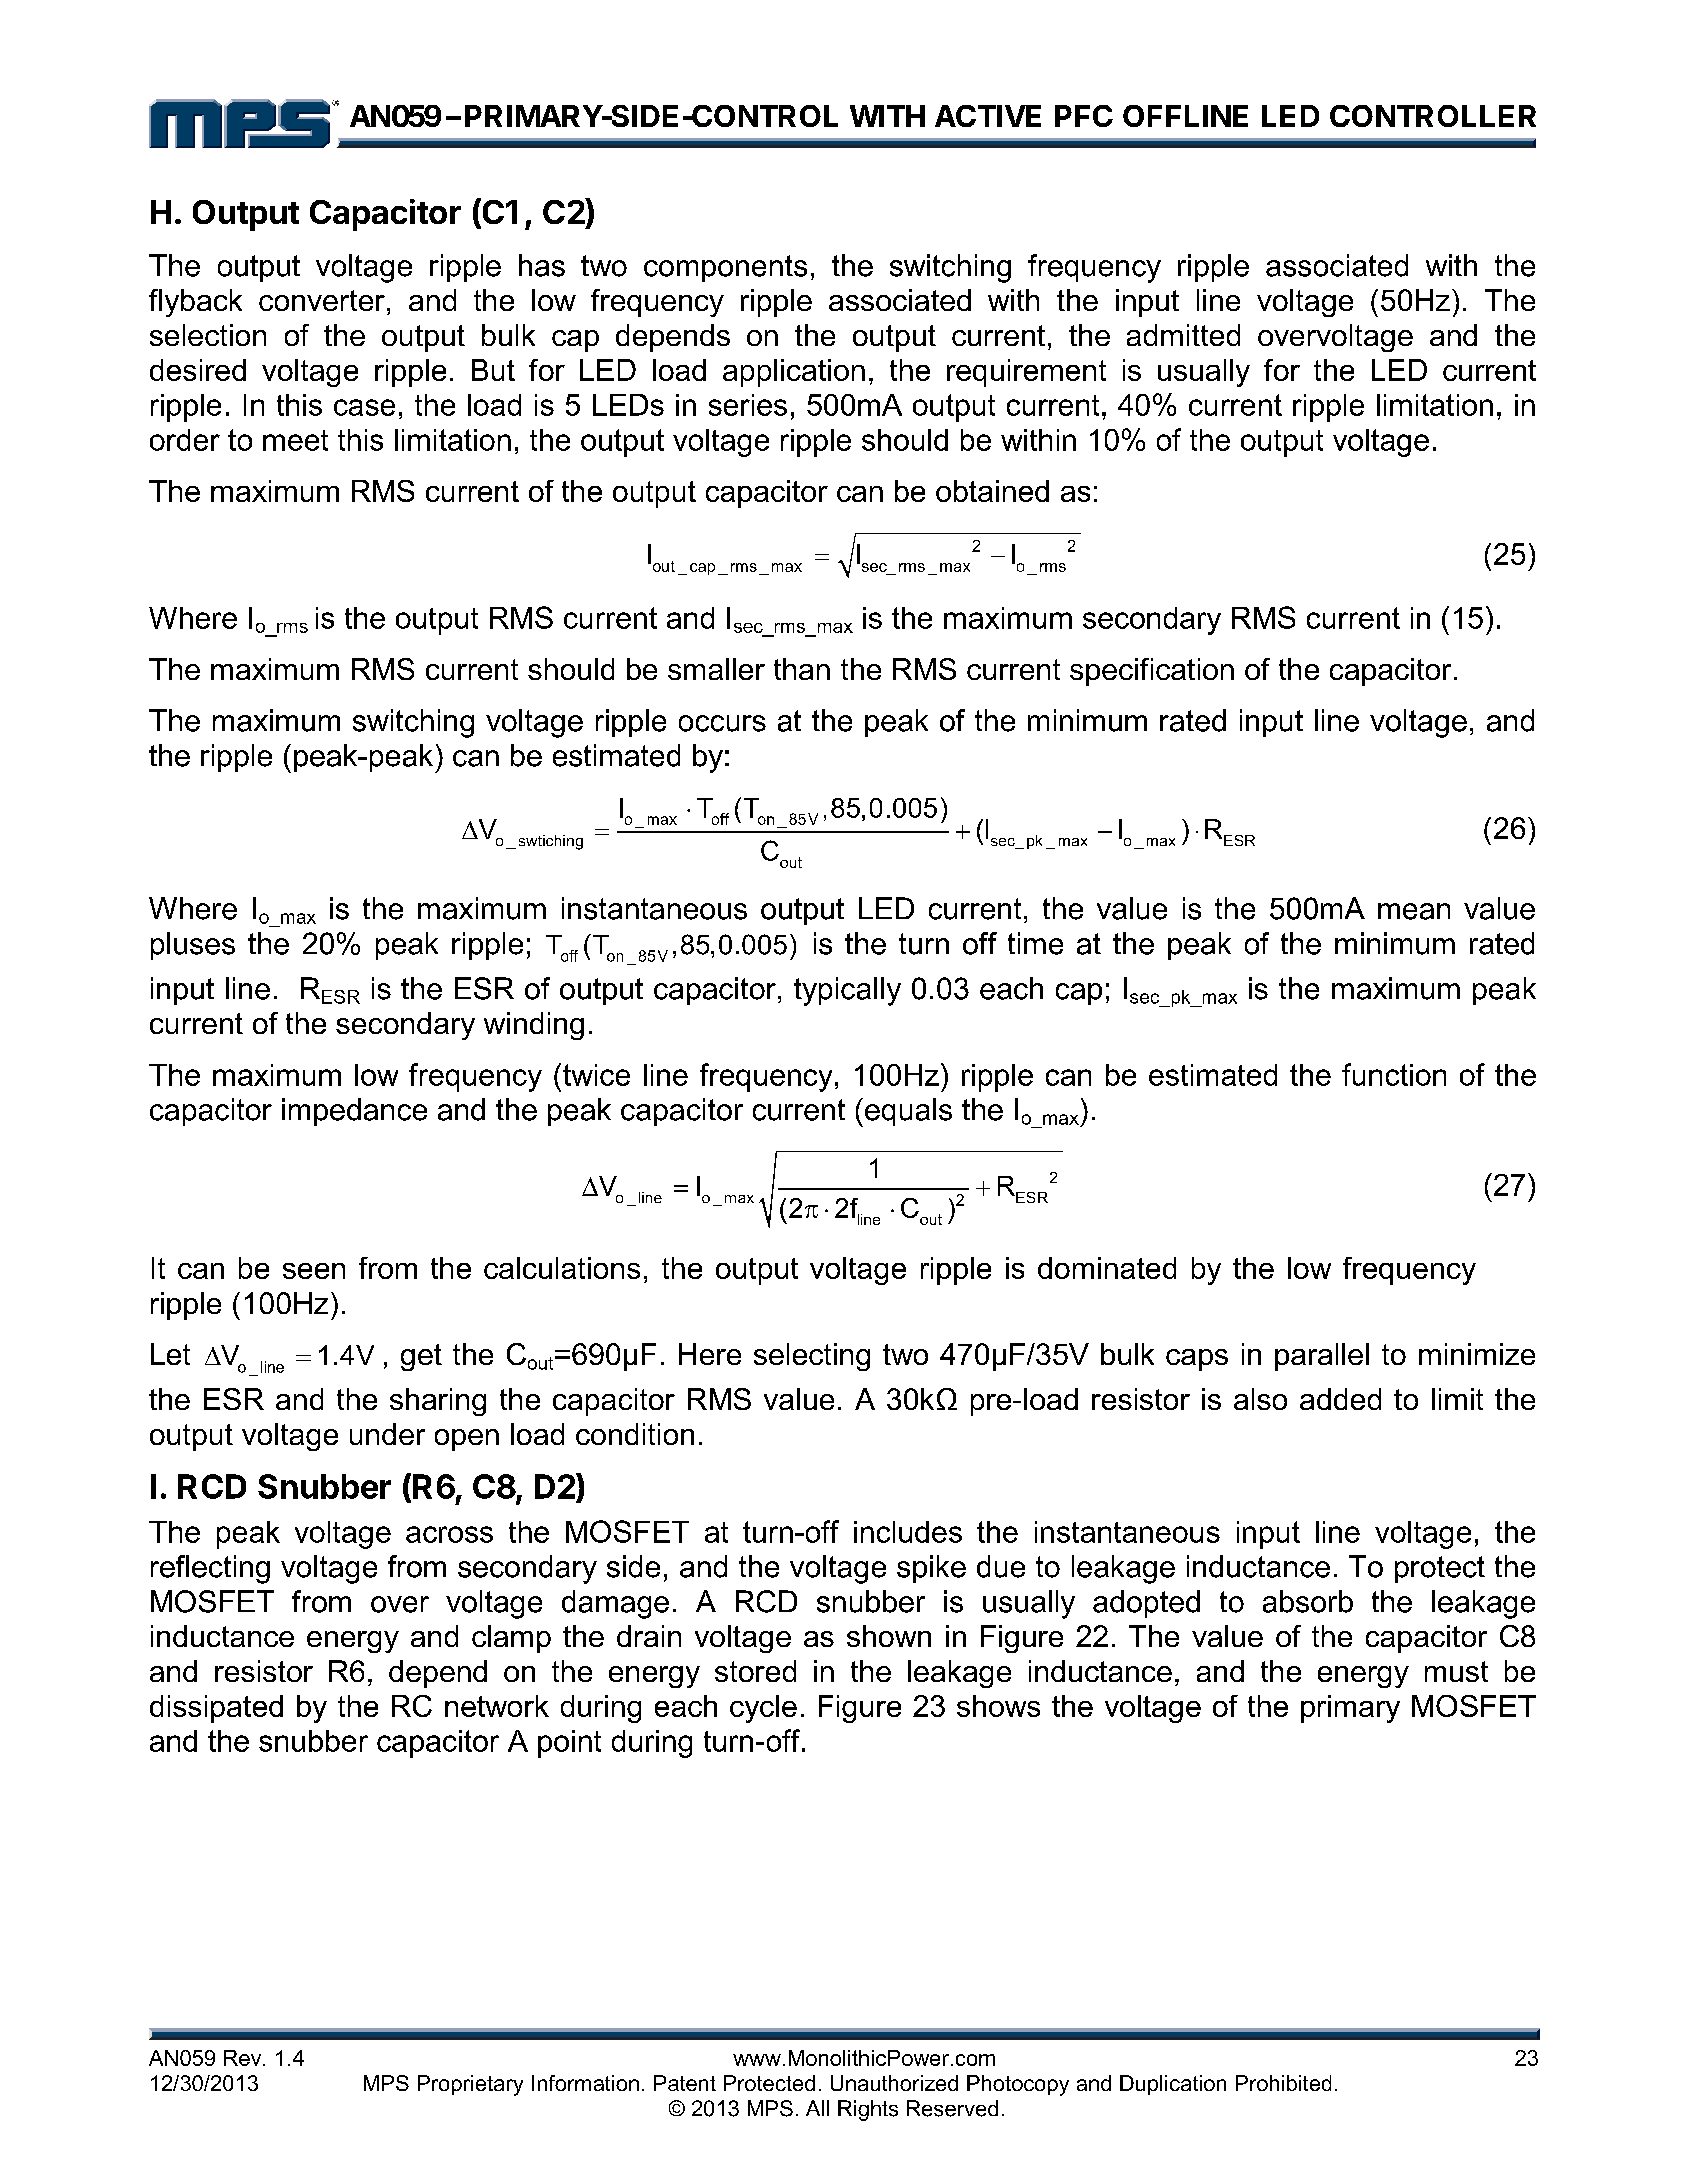  What do you see at coordinates (1308, 1601) in the document?
I see `absorb` at bounding box center [1308, 1601].
